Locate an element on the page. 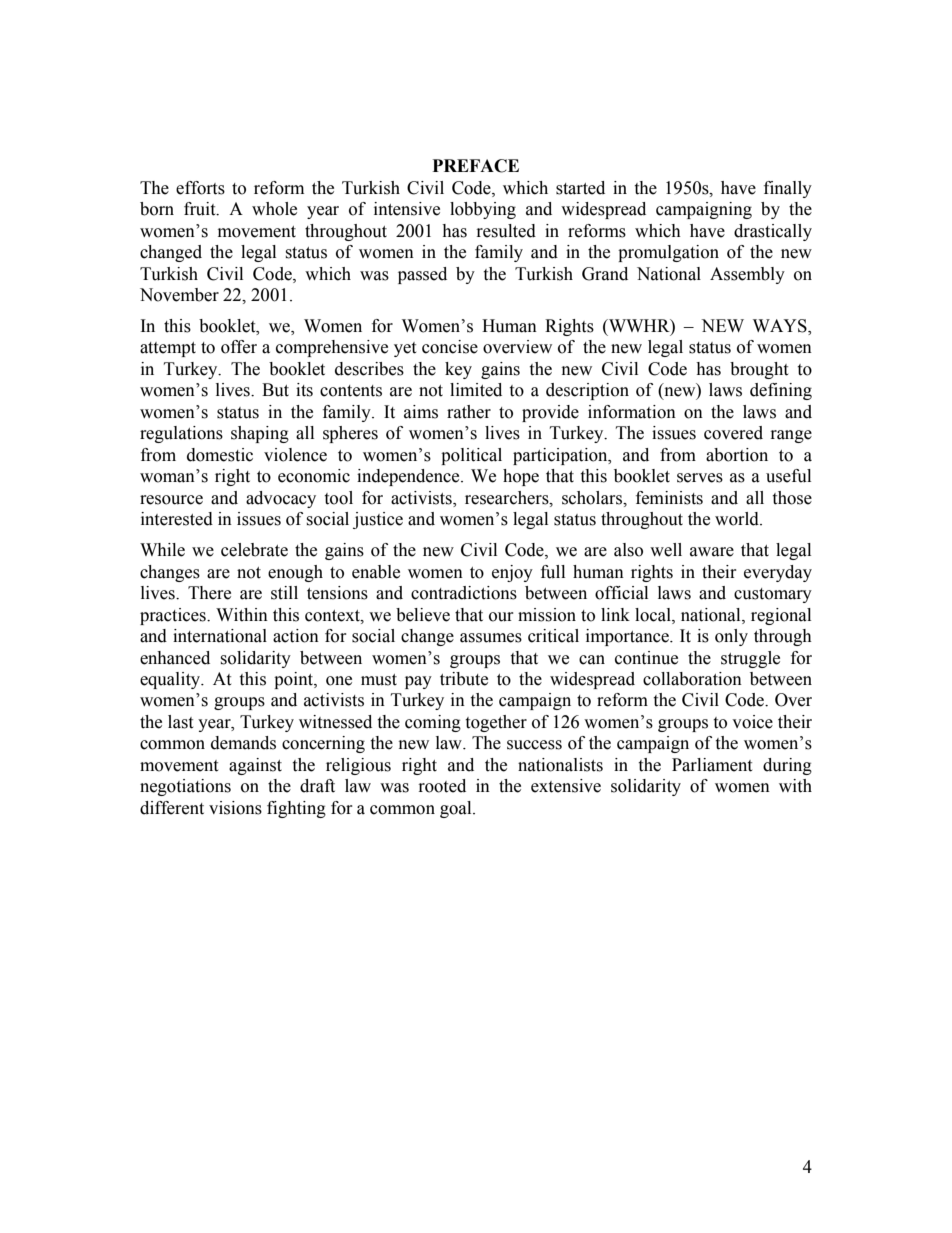  efforts is located at coordinates (200, 188).
